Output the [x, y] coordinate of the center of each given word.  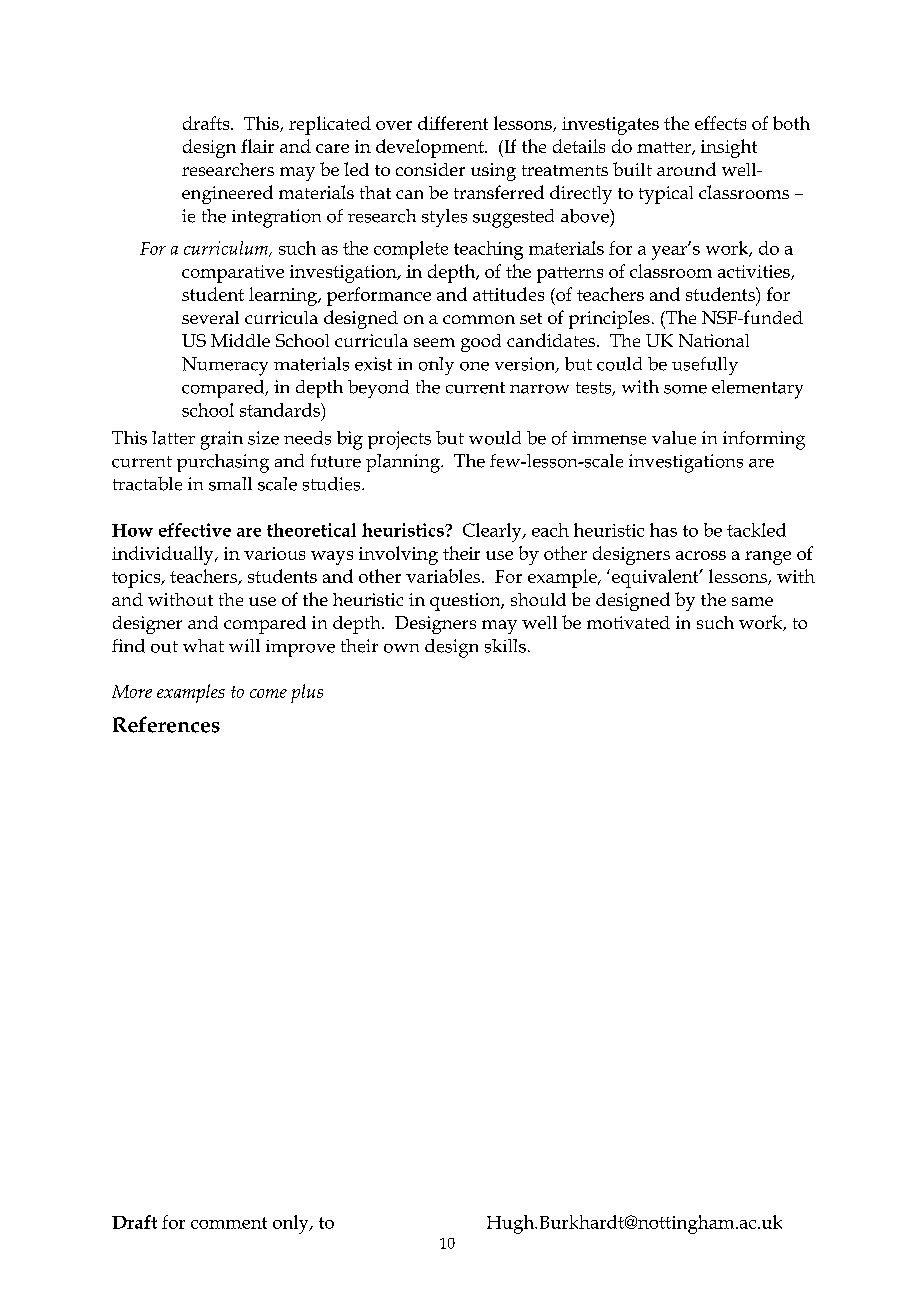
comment [229, 1223]
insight [729, 148]
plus [307, 693]
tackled [756, 530]
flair [257, 146]
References [166, 724]
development [431, 148]
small [230, 484]
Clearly [493, 532]
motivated [628, 622]
